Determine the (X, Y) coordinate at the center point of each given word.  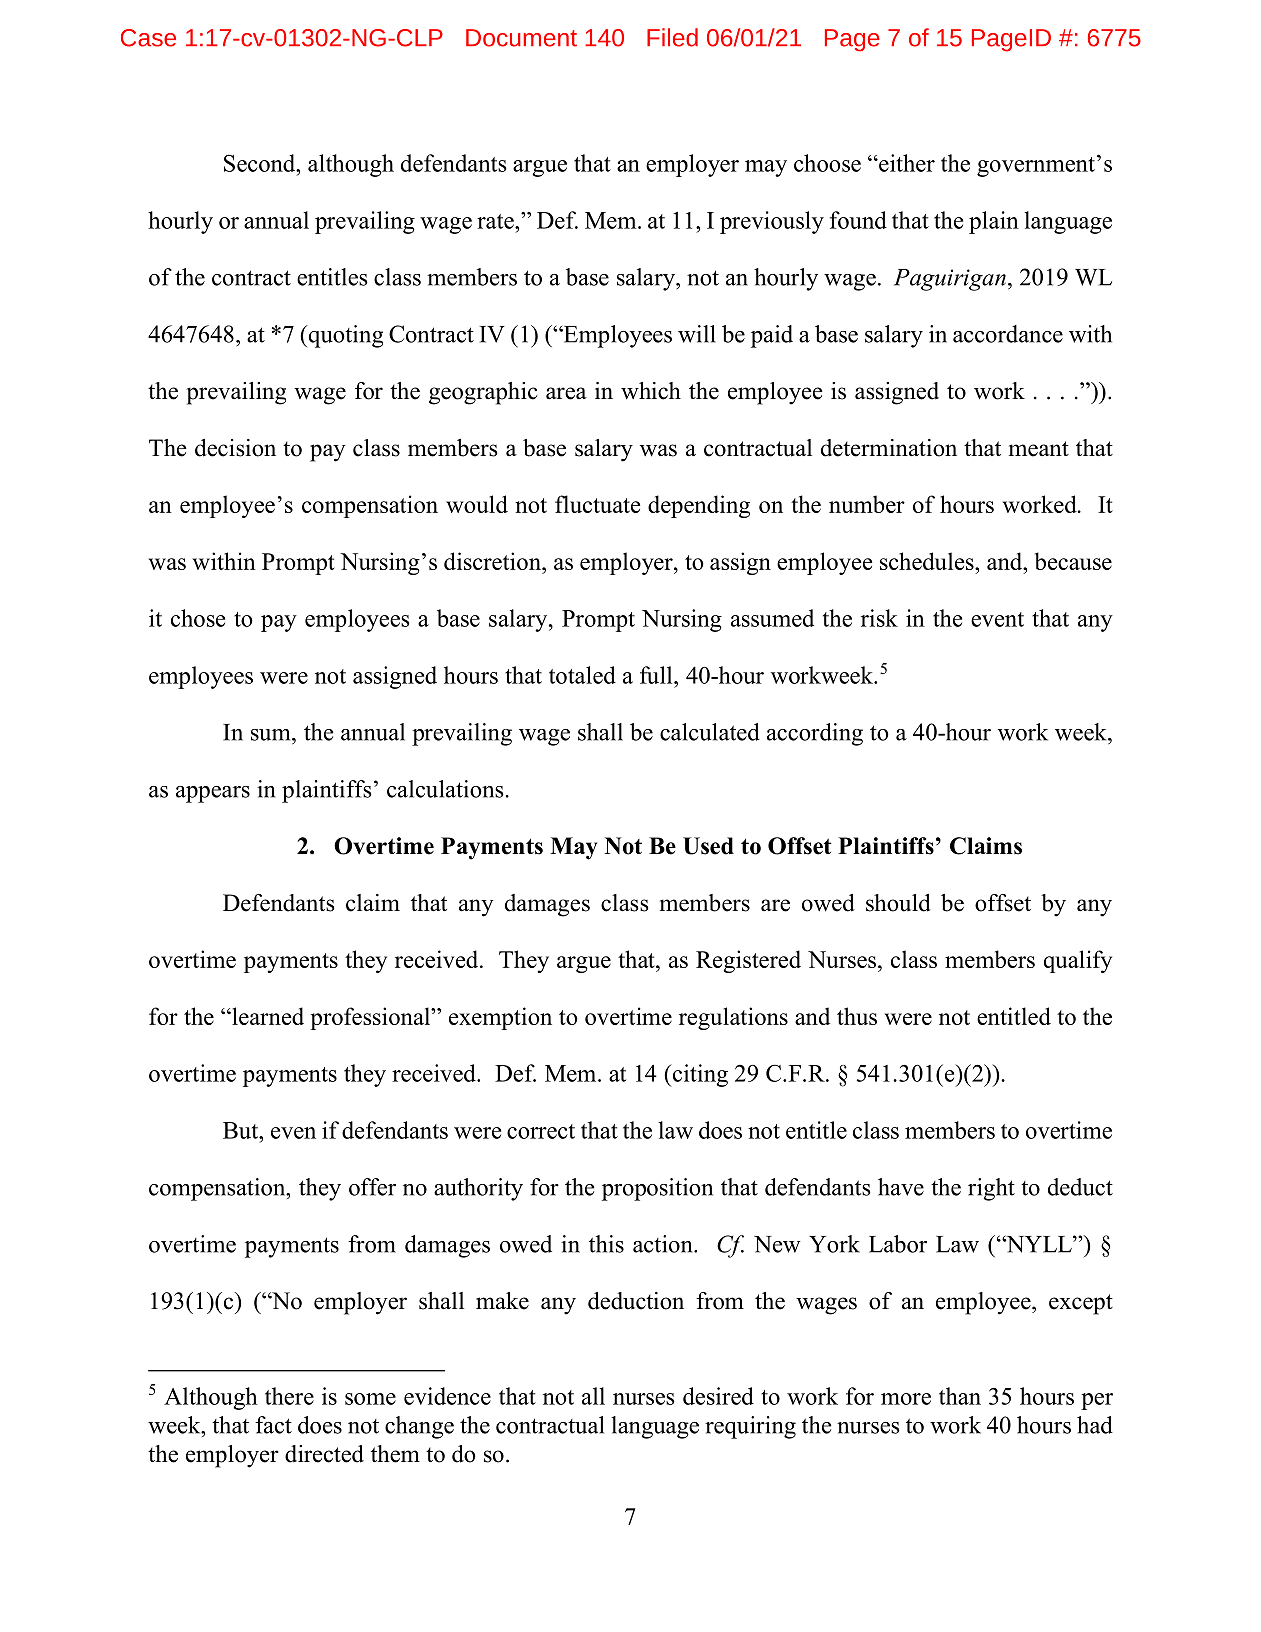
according (815, 734)
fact (273, 1425)
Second (261, 163)
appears (213, 794)
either (906, 163)
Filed (672, 37)
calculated (710, 732)
